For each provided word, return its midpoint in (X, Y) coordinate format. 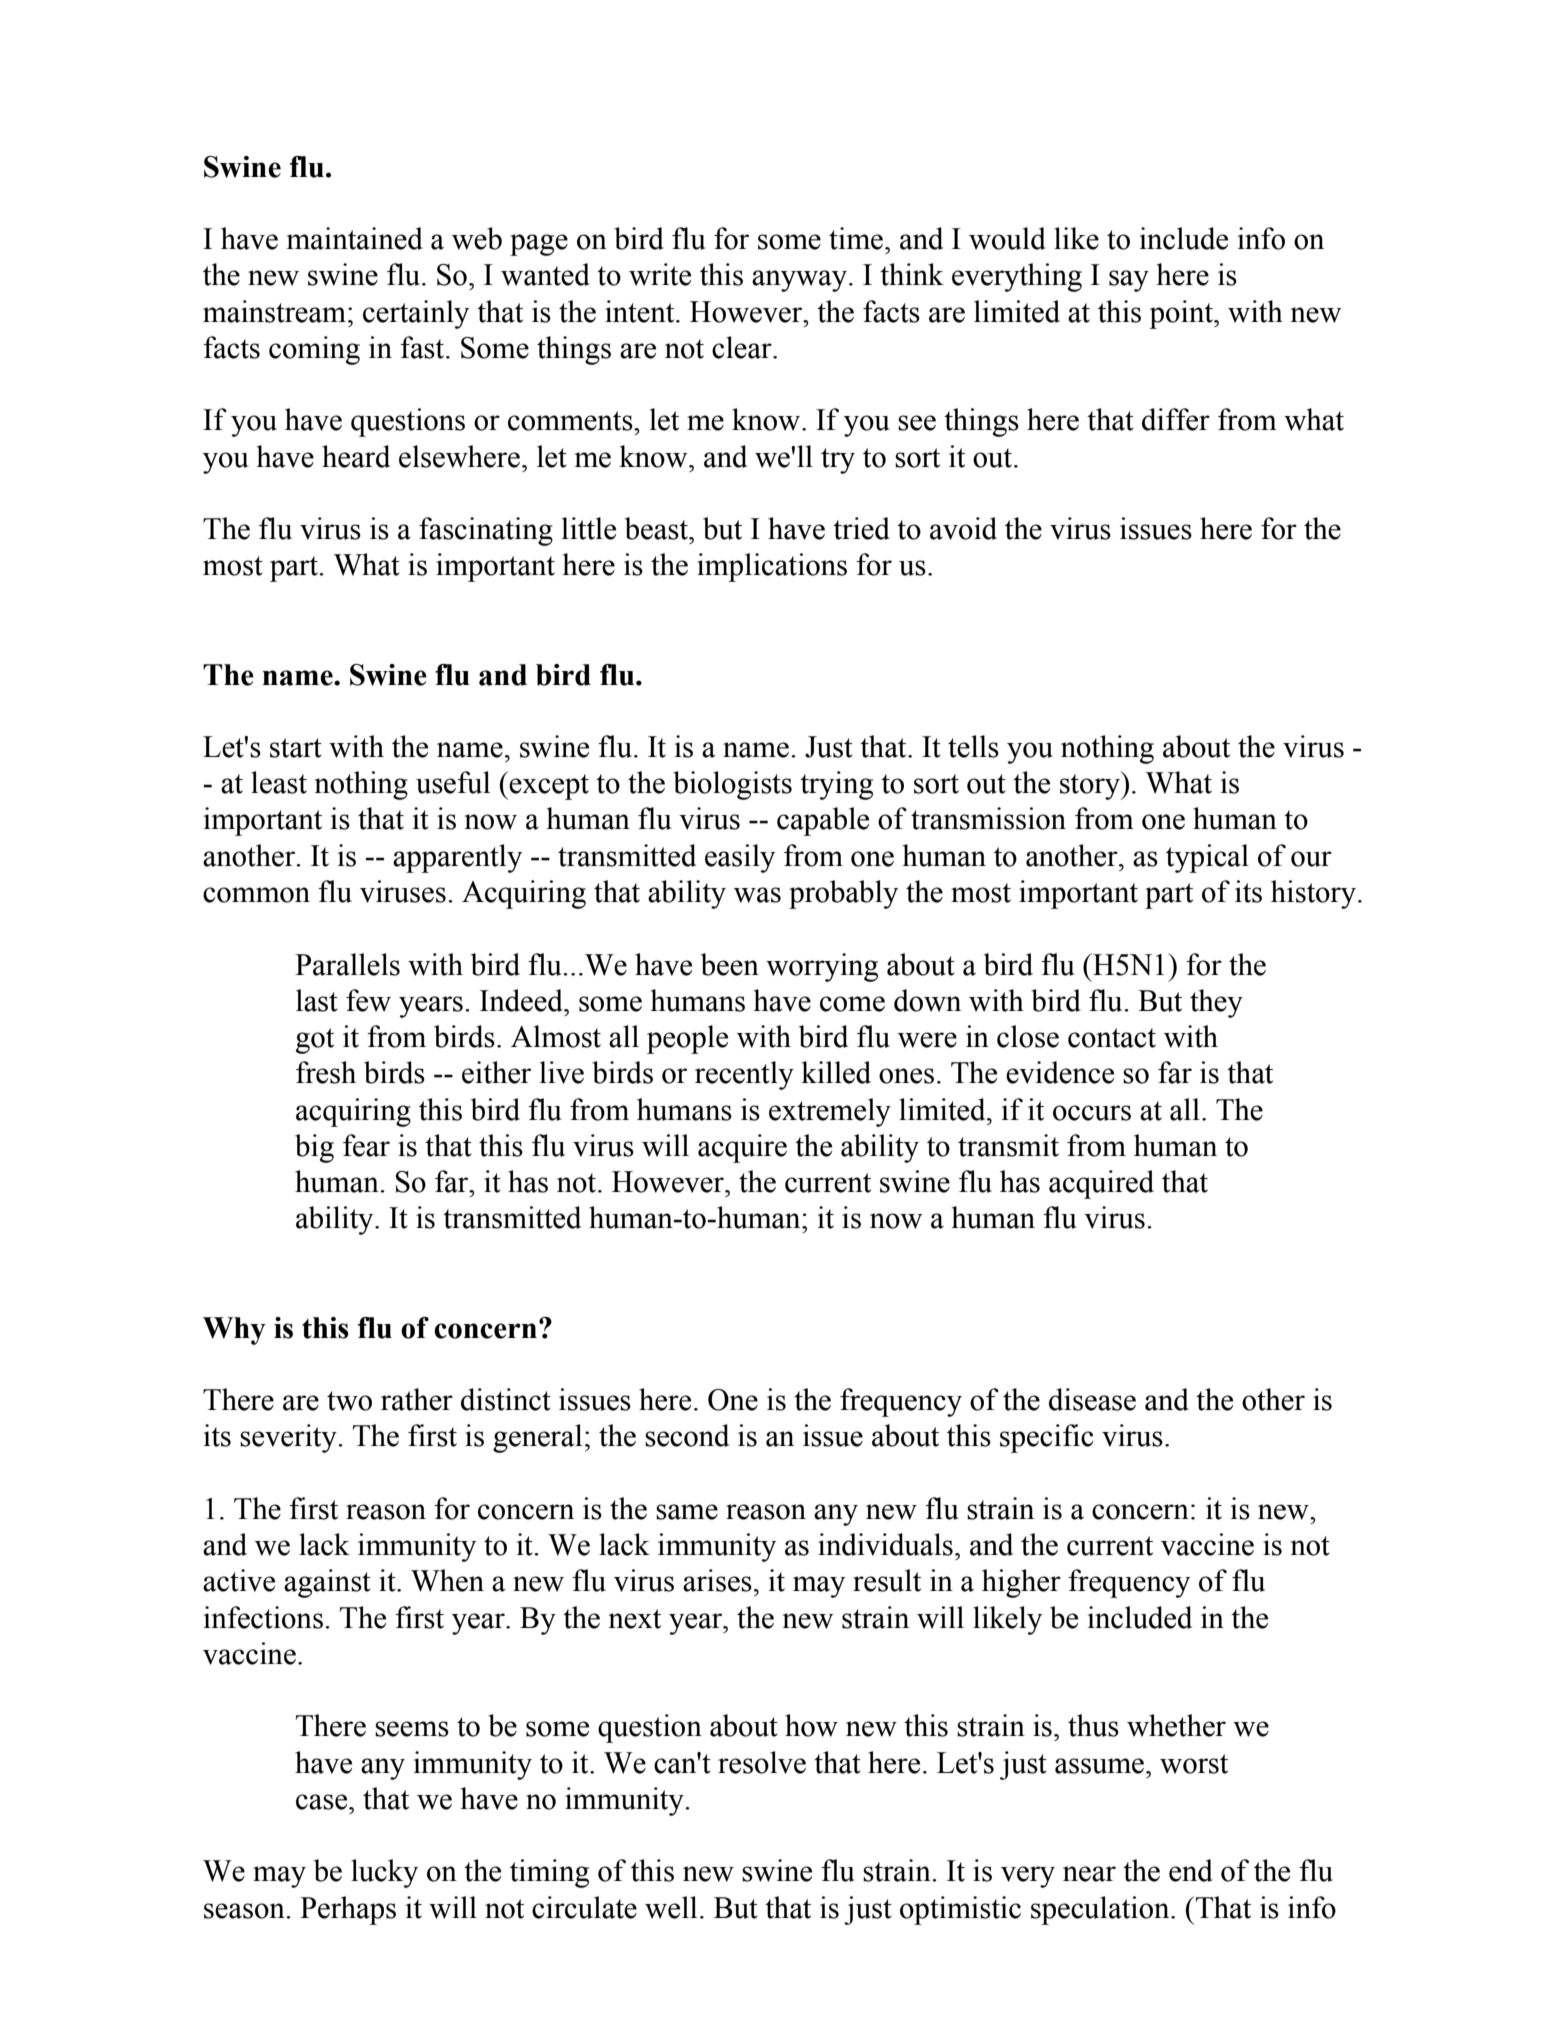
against (327, 1583)
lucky (384, 1873)
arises (717, 1580)
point (1182, 314)
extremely (830, 1112)
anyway (801, 281)
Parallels (347, 964)
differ (1176, 419)
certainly (416, 314)
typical (1207, 858)
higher (1021, 1583)
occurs (1092, 1113)
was (757, 895)
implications (772, 567)
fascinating (486, 531)
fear (366, 1145)
